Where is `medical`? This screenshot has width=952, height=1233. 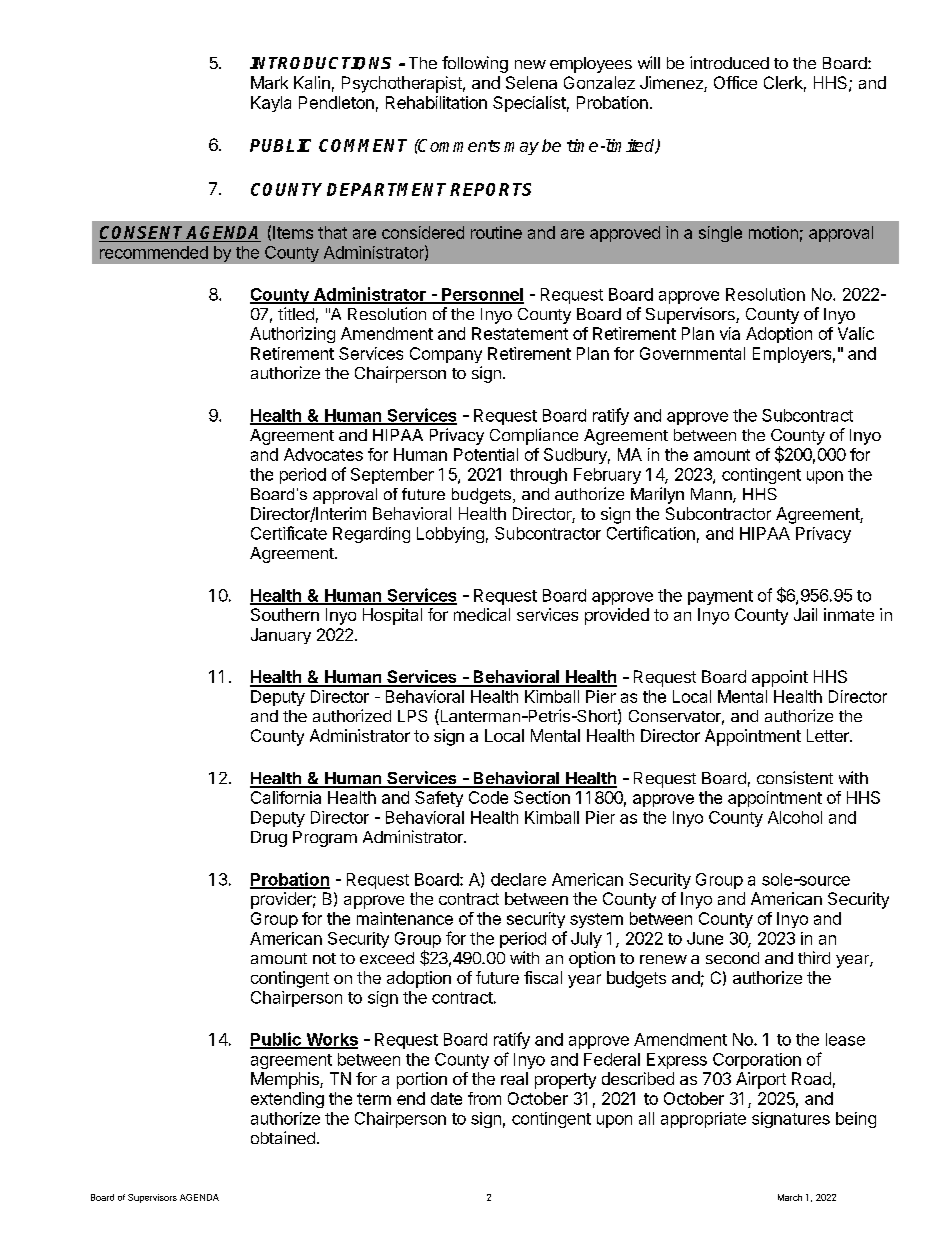
medical is located at coordinates (482, 614).
